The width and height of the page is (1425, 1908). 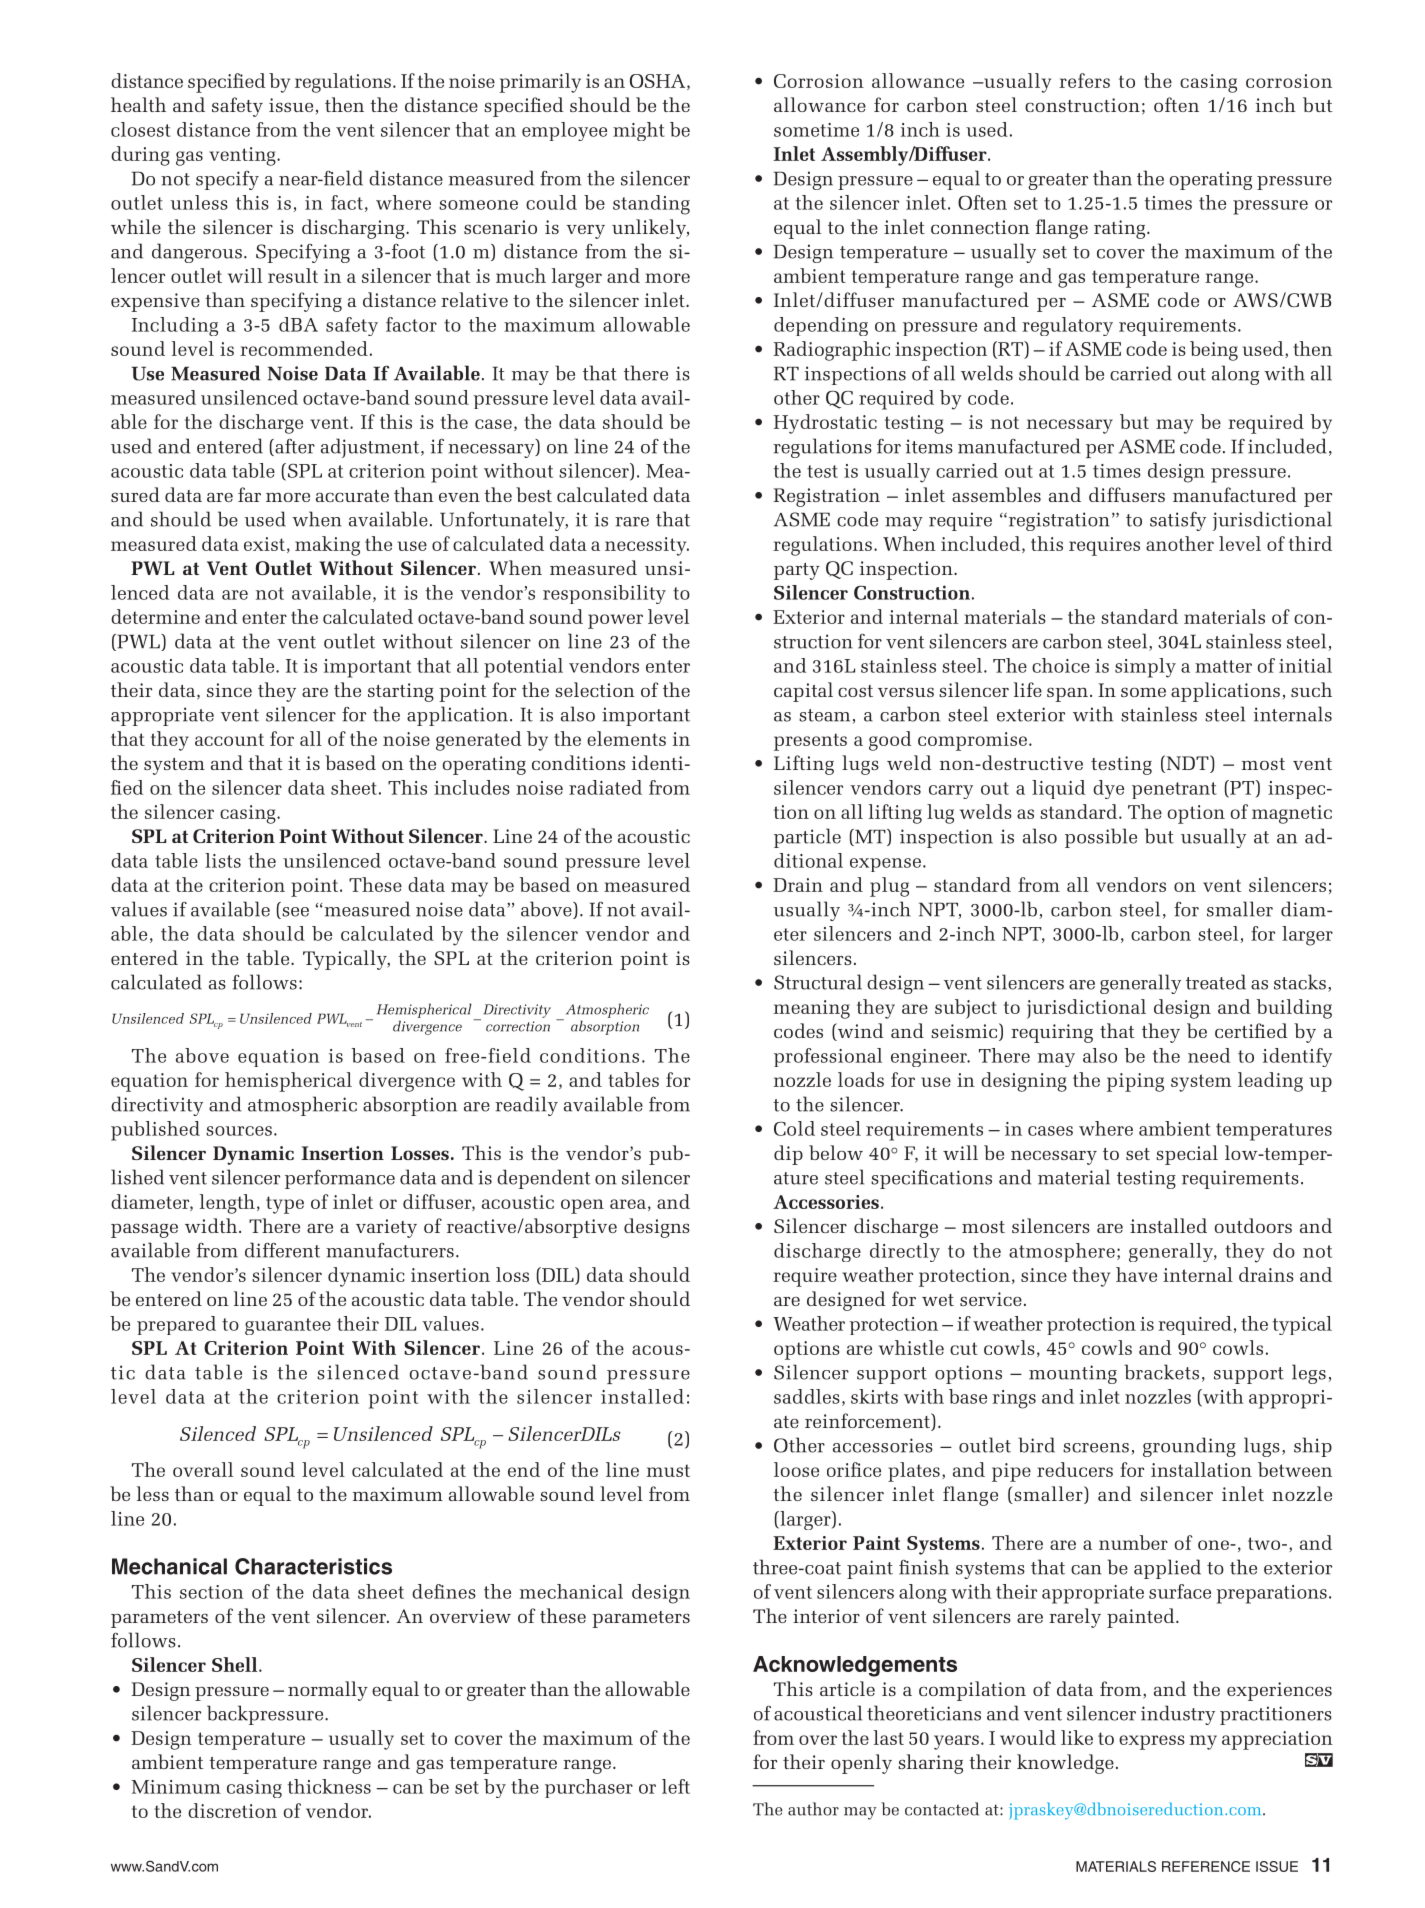 What do you see at coordinates (676, 1786) in the page?
I see `left` at bounding box center [676, 1786].
